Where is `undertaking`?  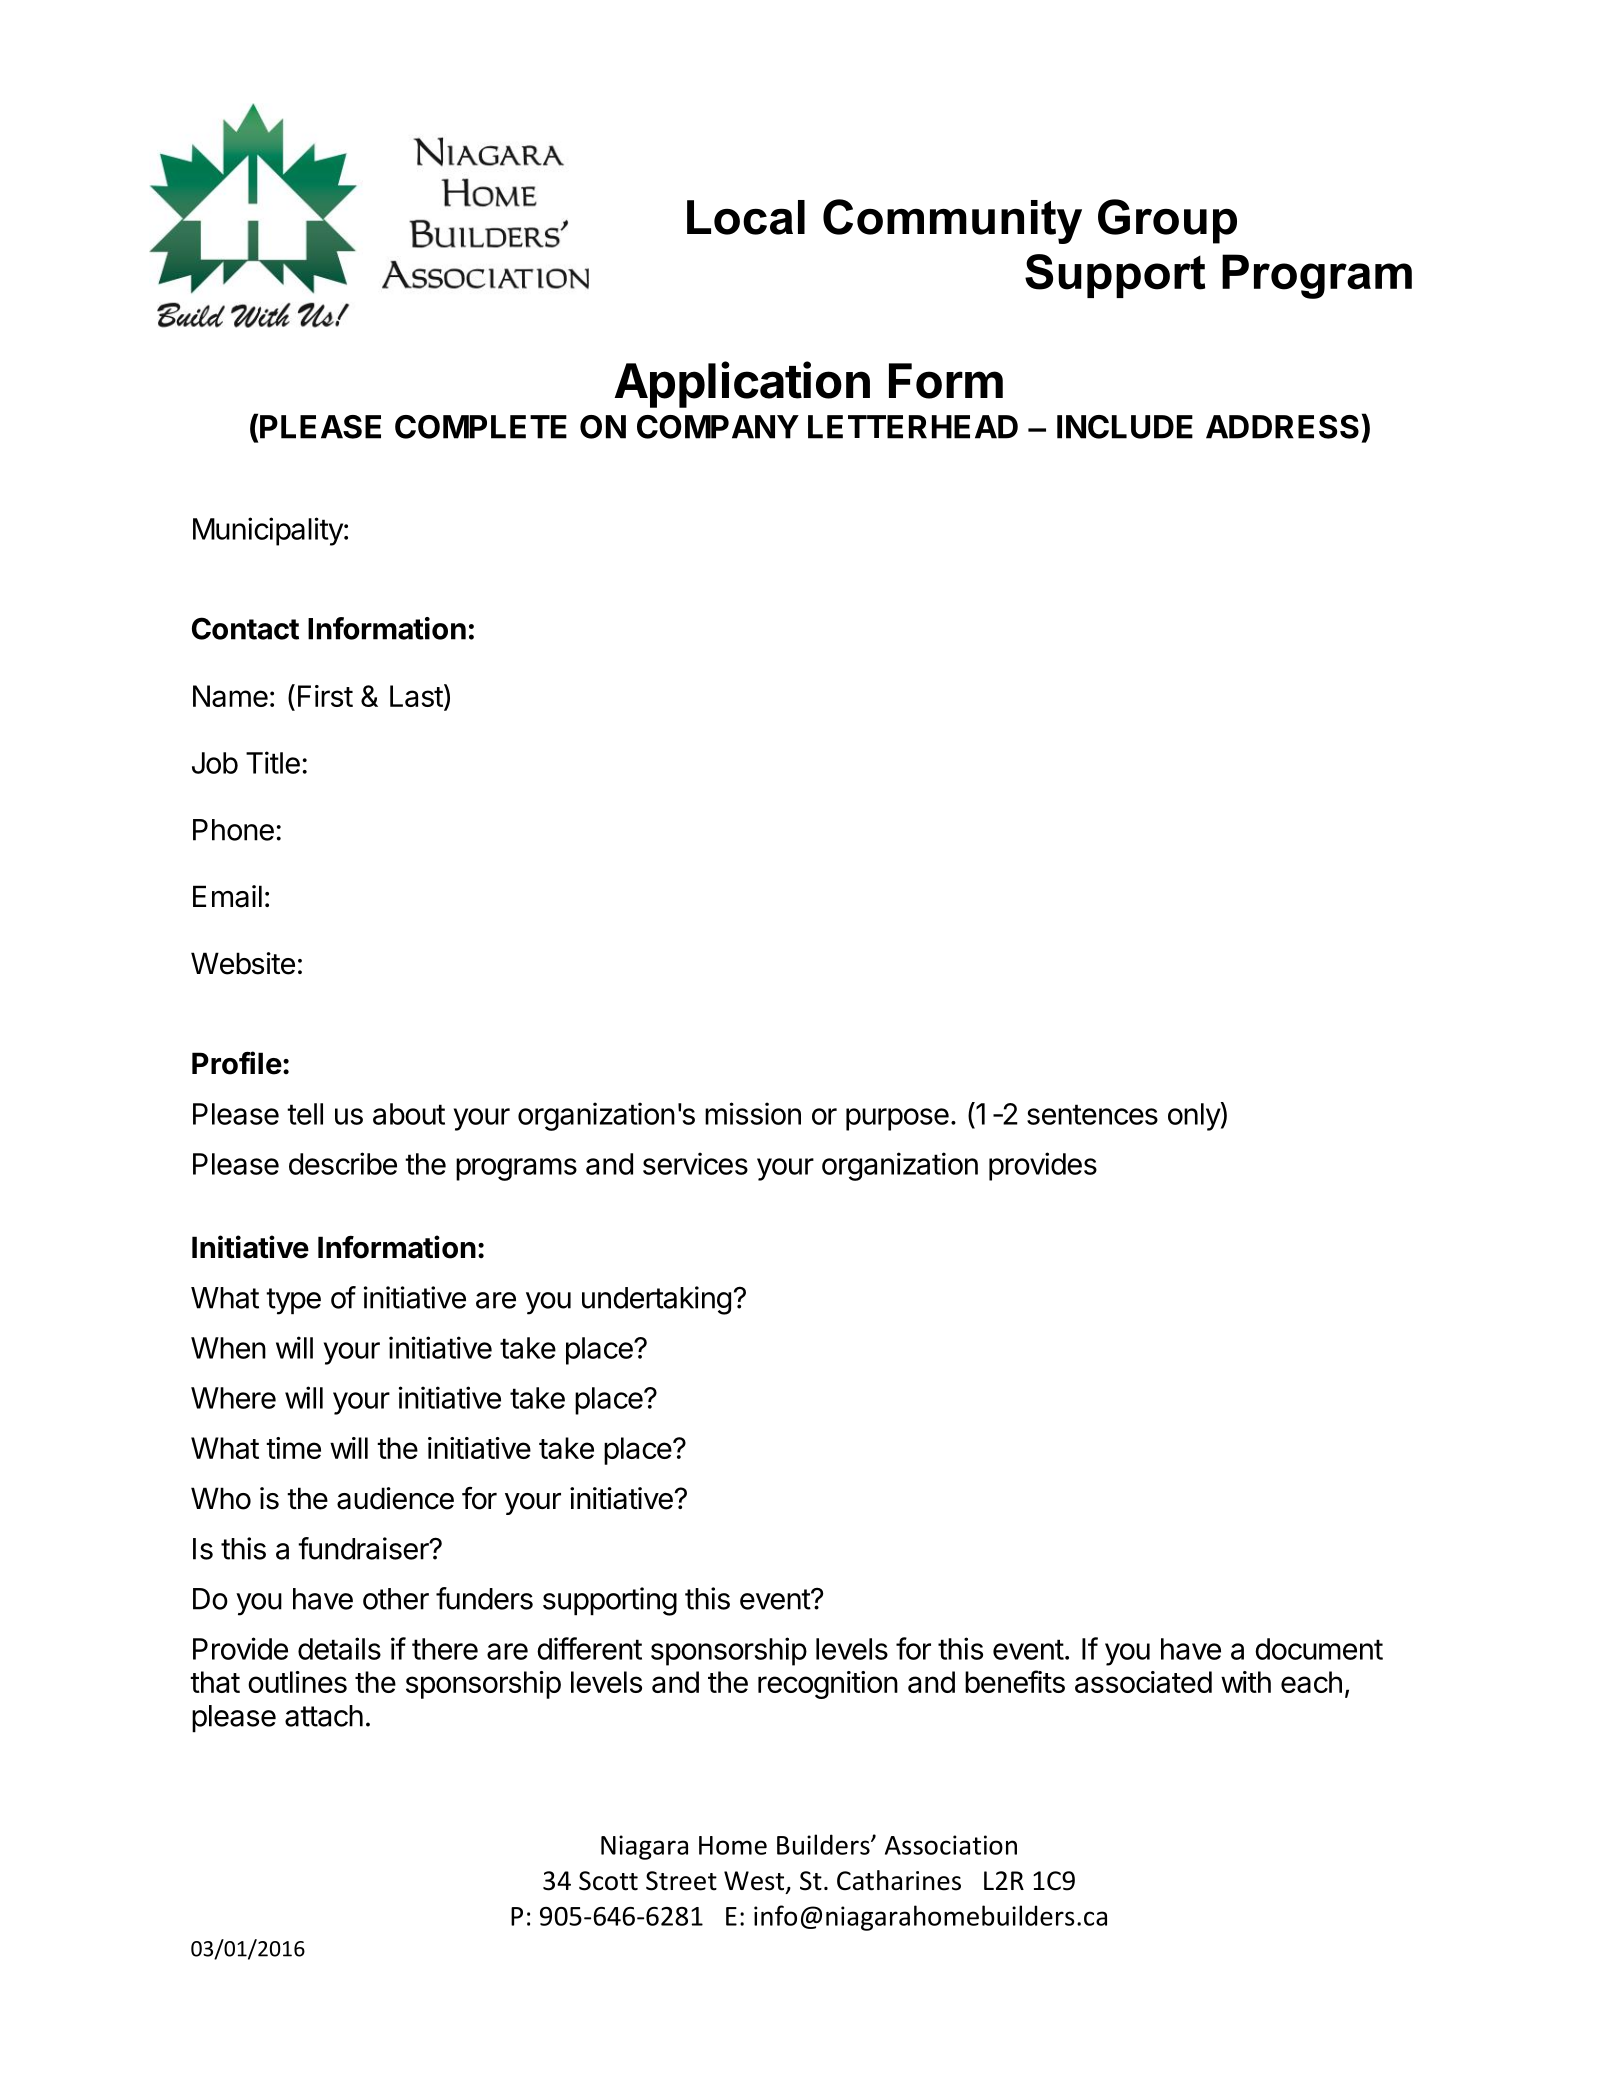 undertaking is located at coordinates (656, 1300).
